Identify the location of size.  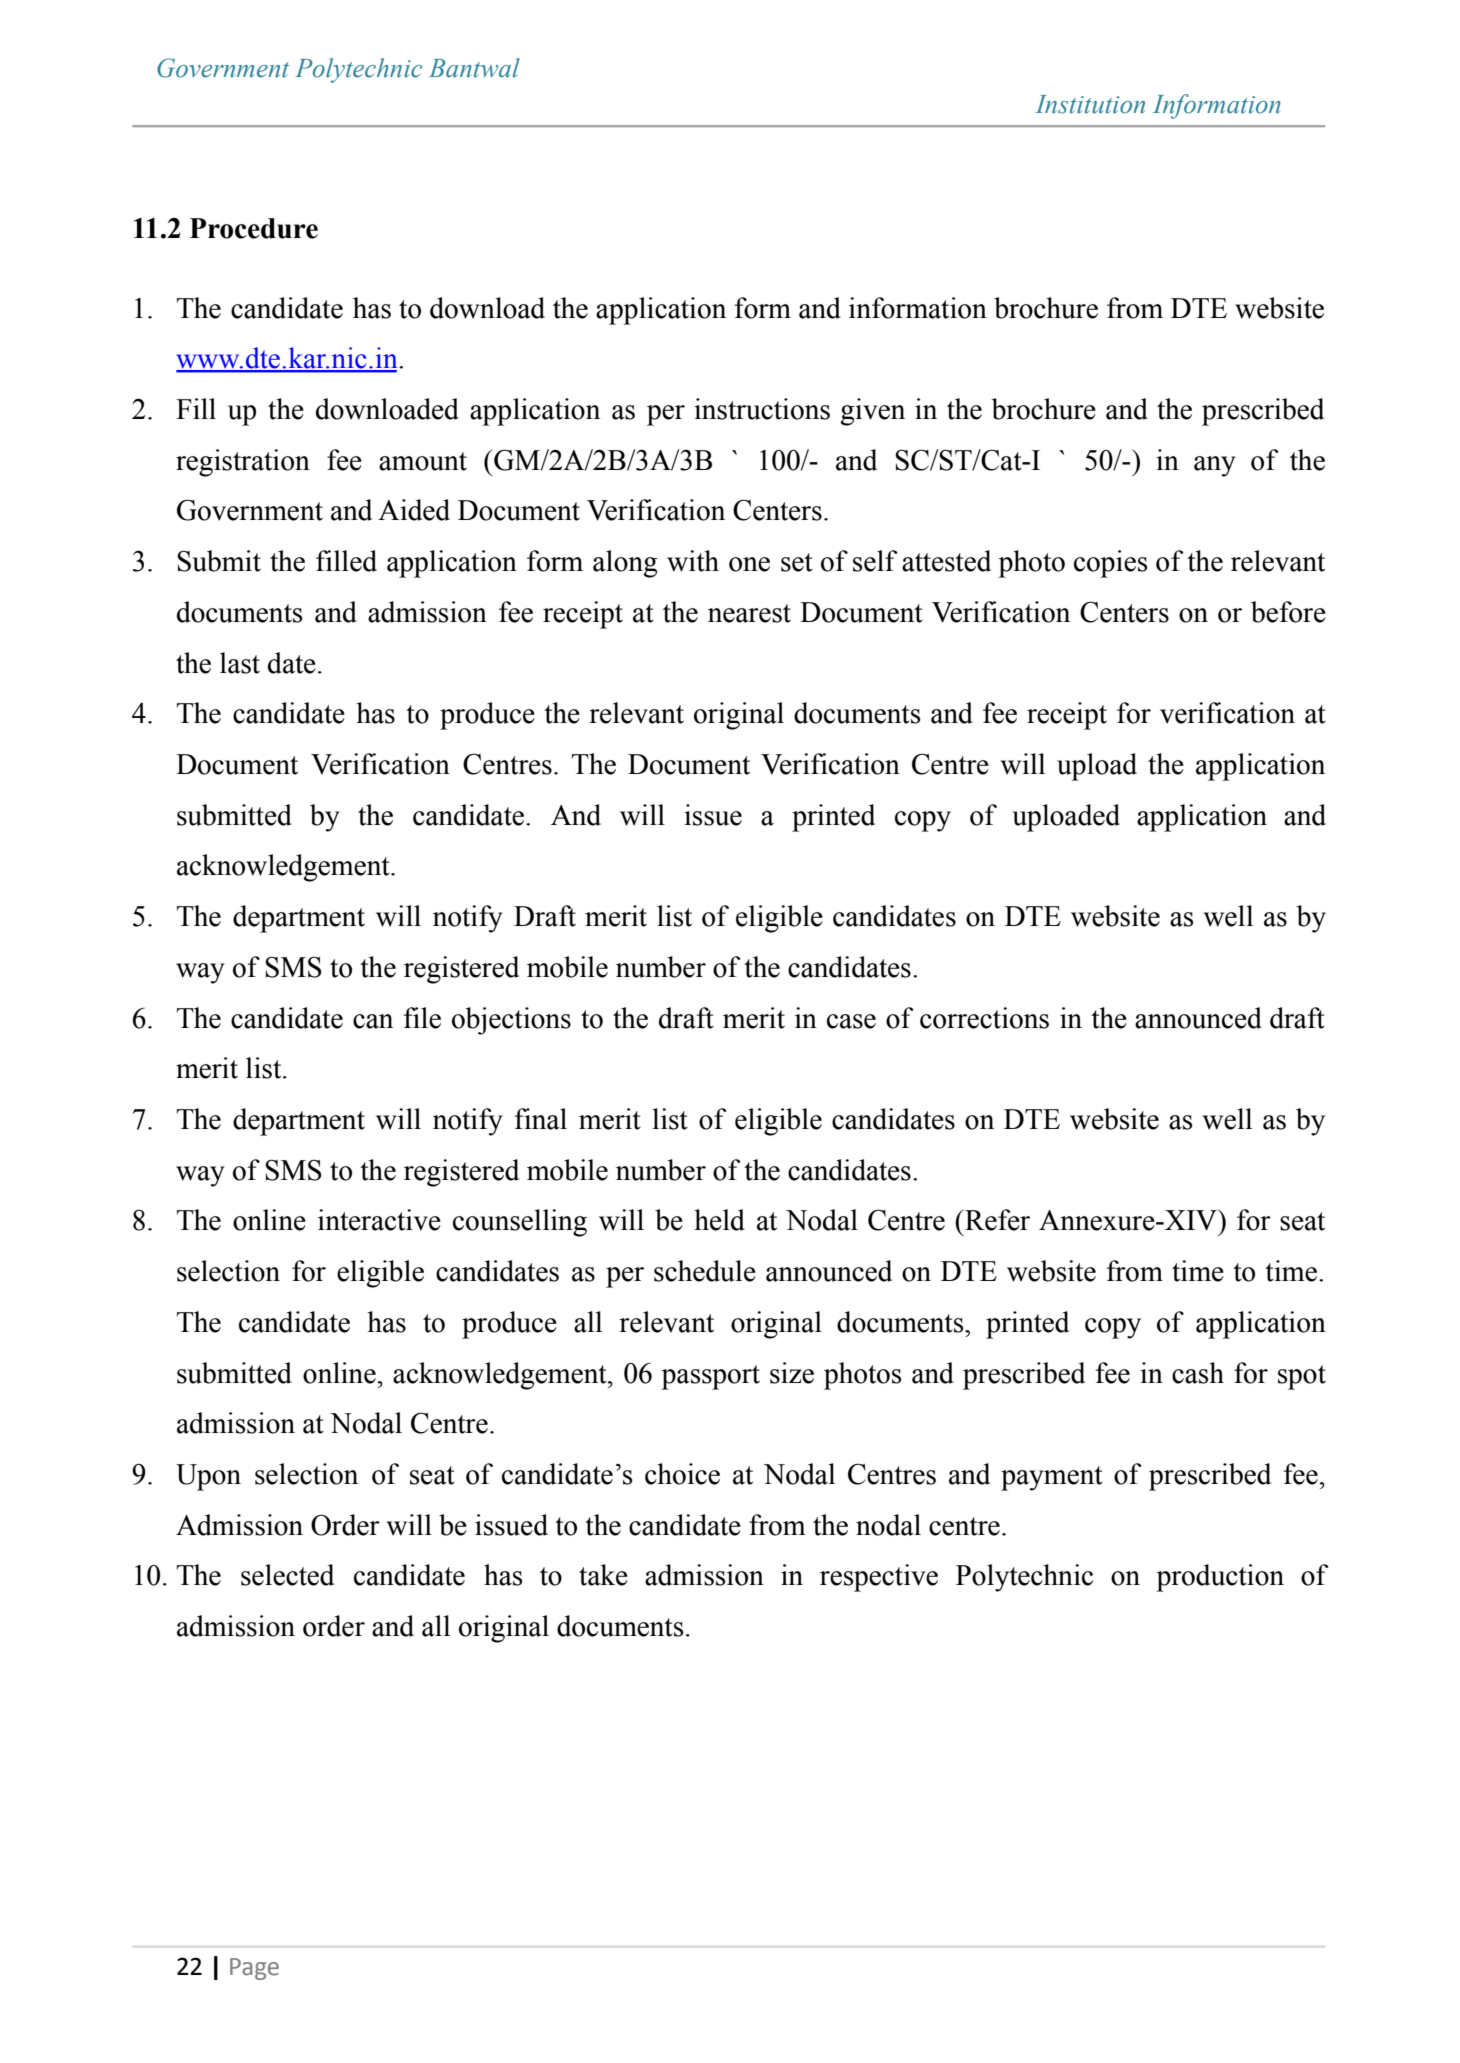
(792, 1373).
